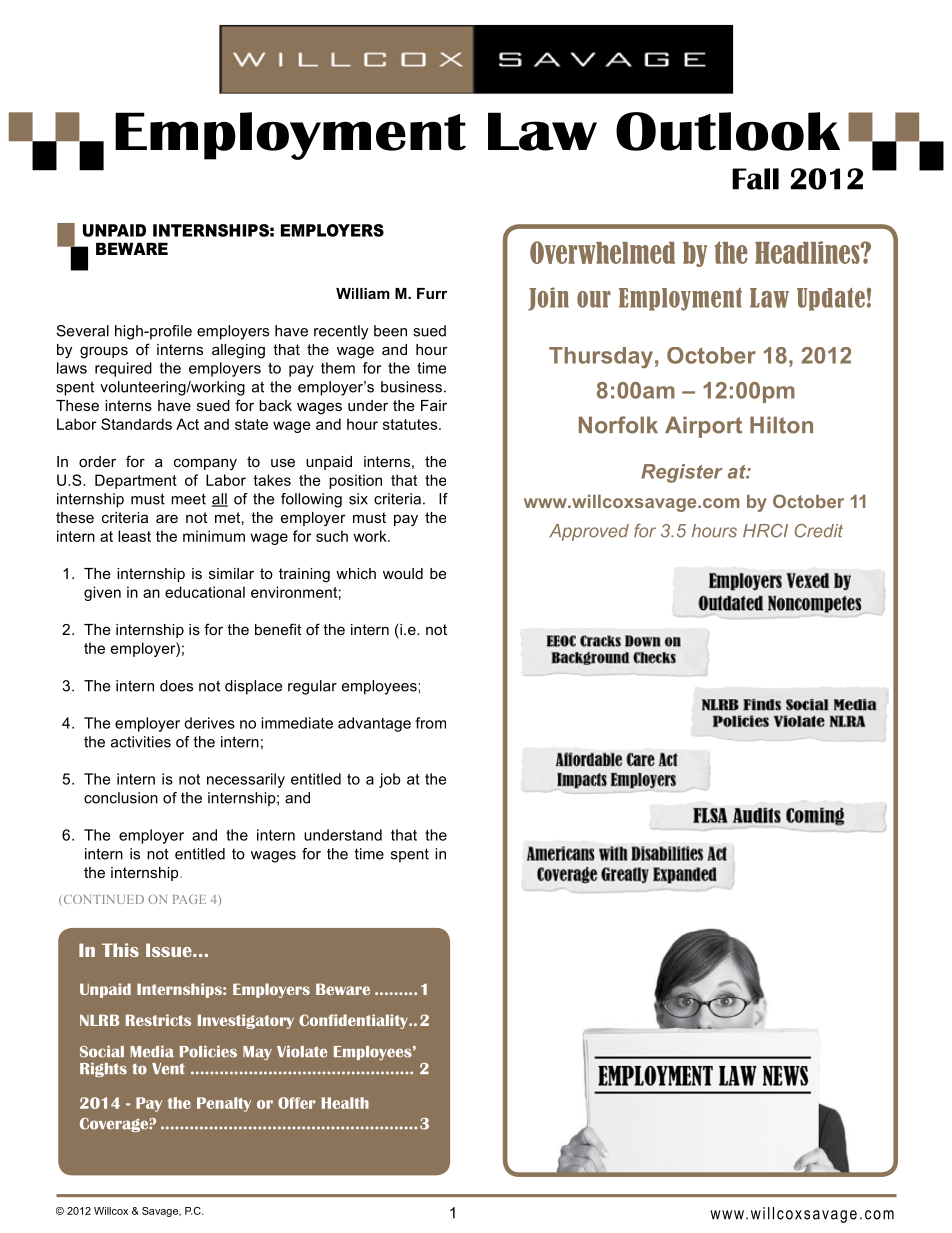 This image has width=952, height=1233. Describe the element at coordinates (403, 573) in the image. I see `would` at that location.
